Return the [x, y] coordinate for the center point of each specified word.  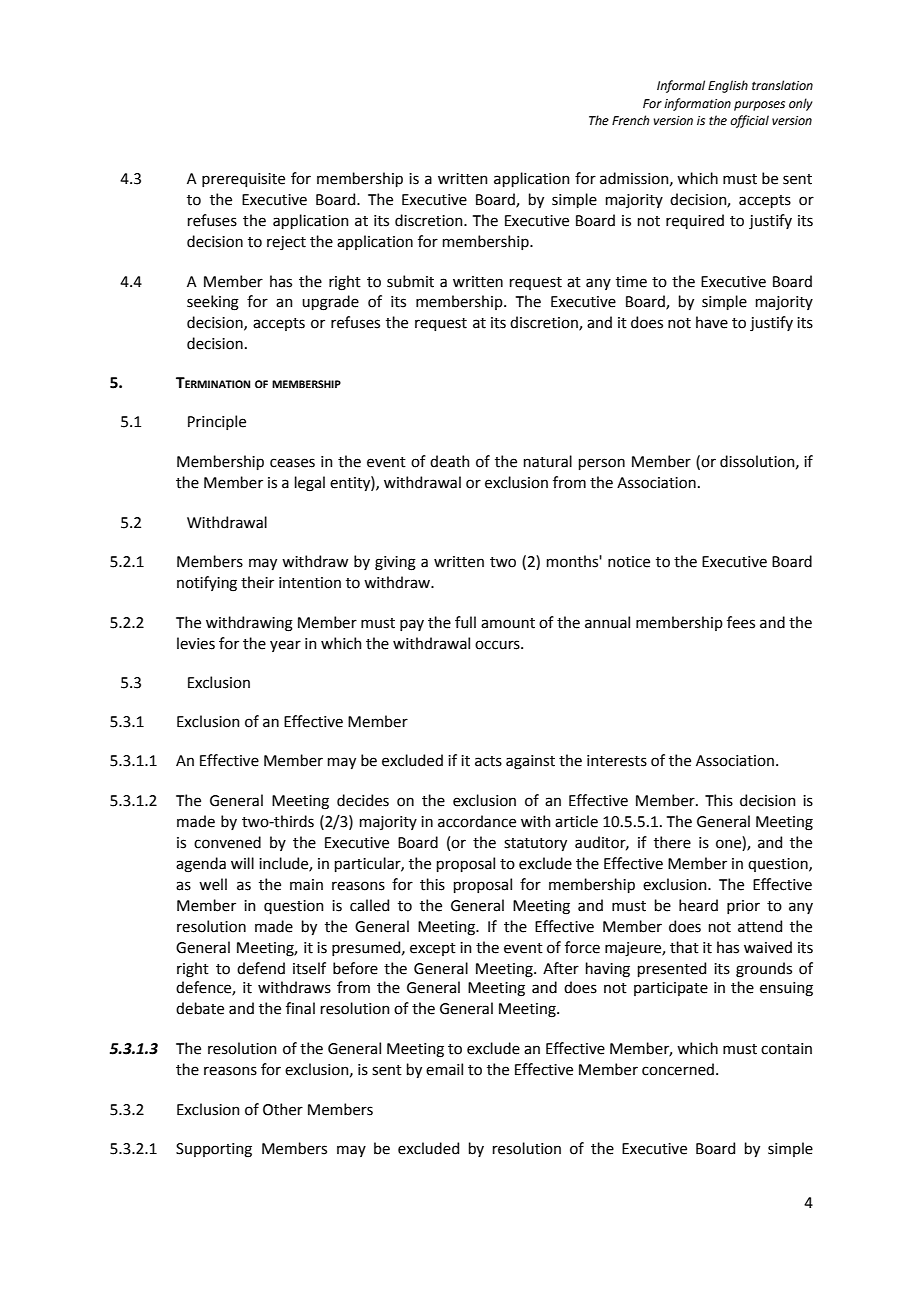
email [444, 1069]
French [630, 120]
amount [508, 623]
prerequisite [243, 180]
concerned [678, 1069]
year [285, 646]
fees [741, 622]
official [749, 121]
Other [283, 1109]
